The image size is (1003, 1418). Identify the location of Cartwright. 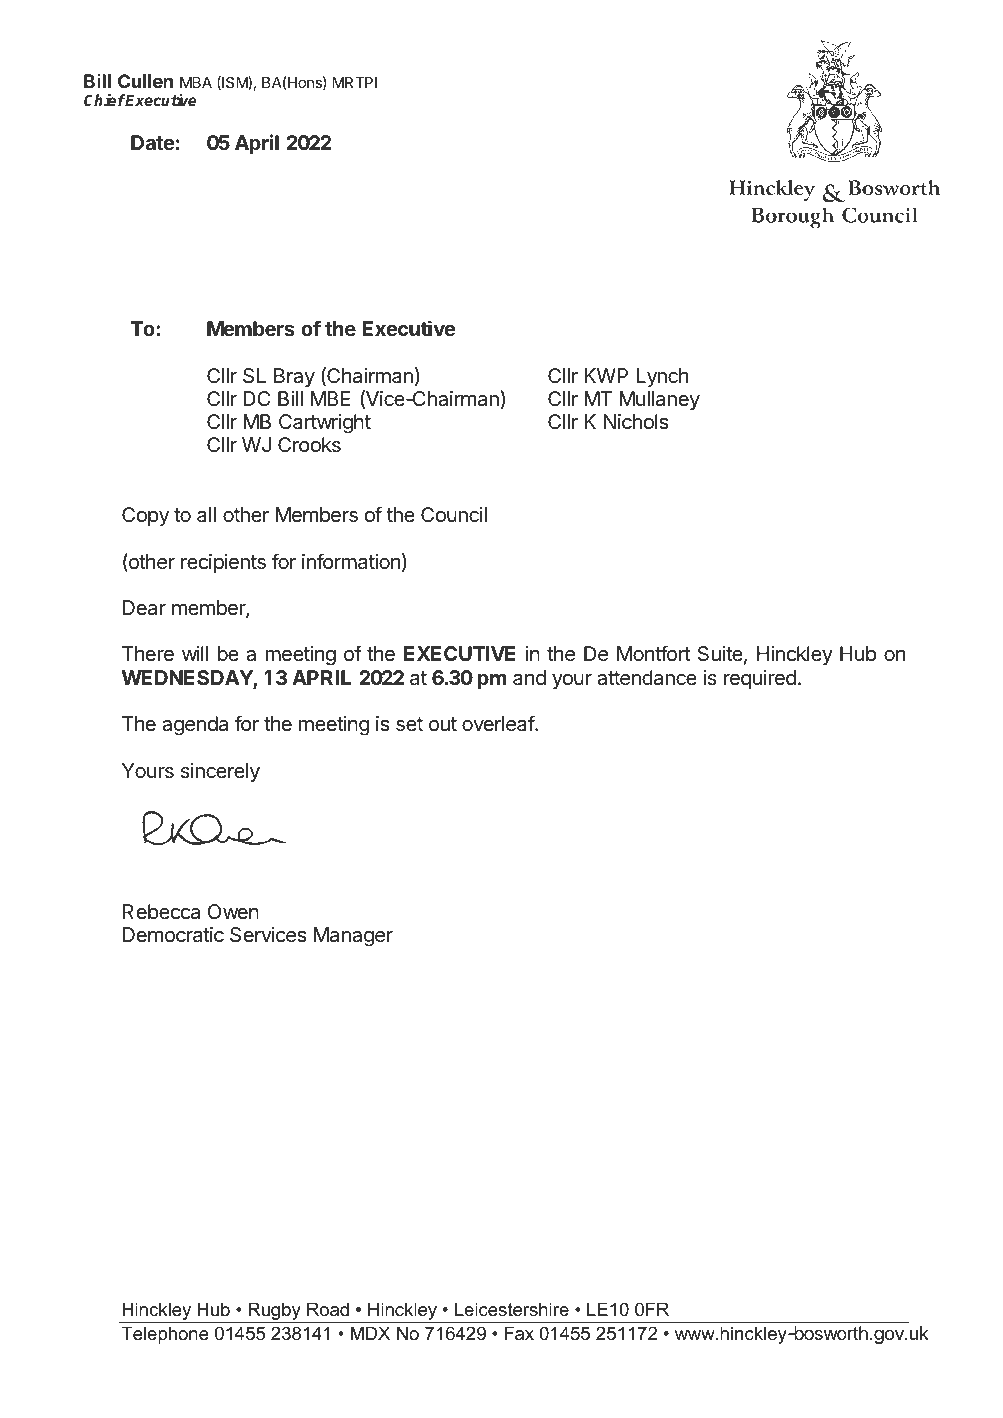
(325, 424).
